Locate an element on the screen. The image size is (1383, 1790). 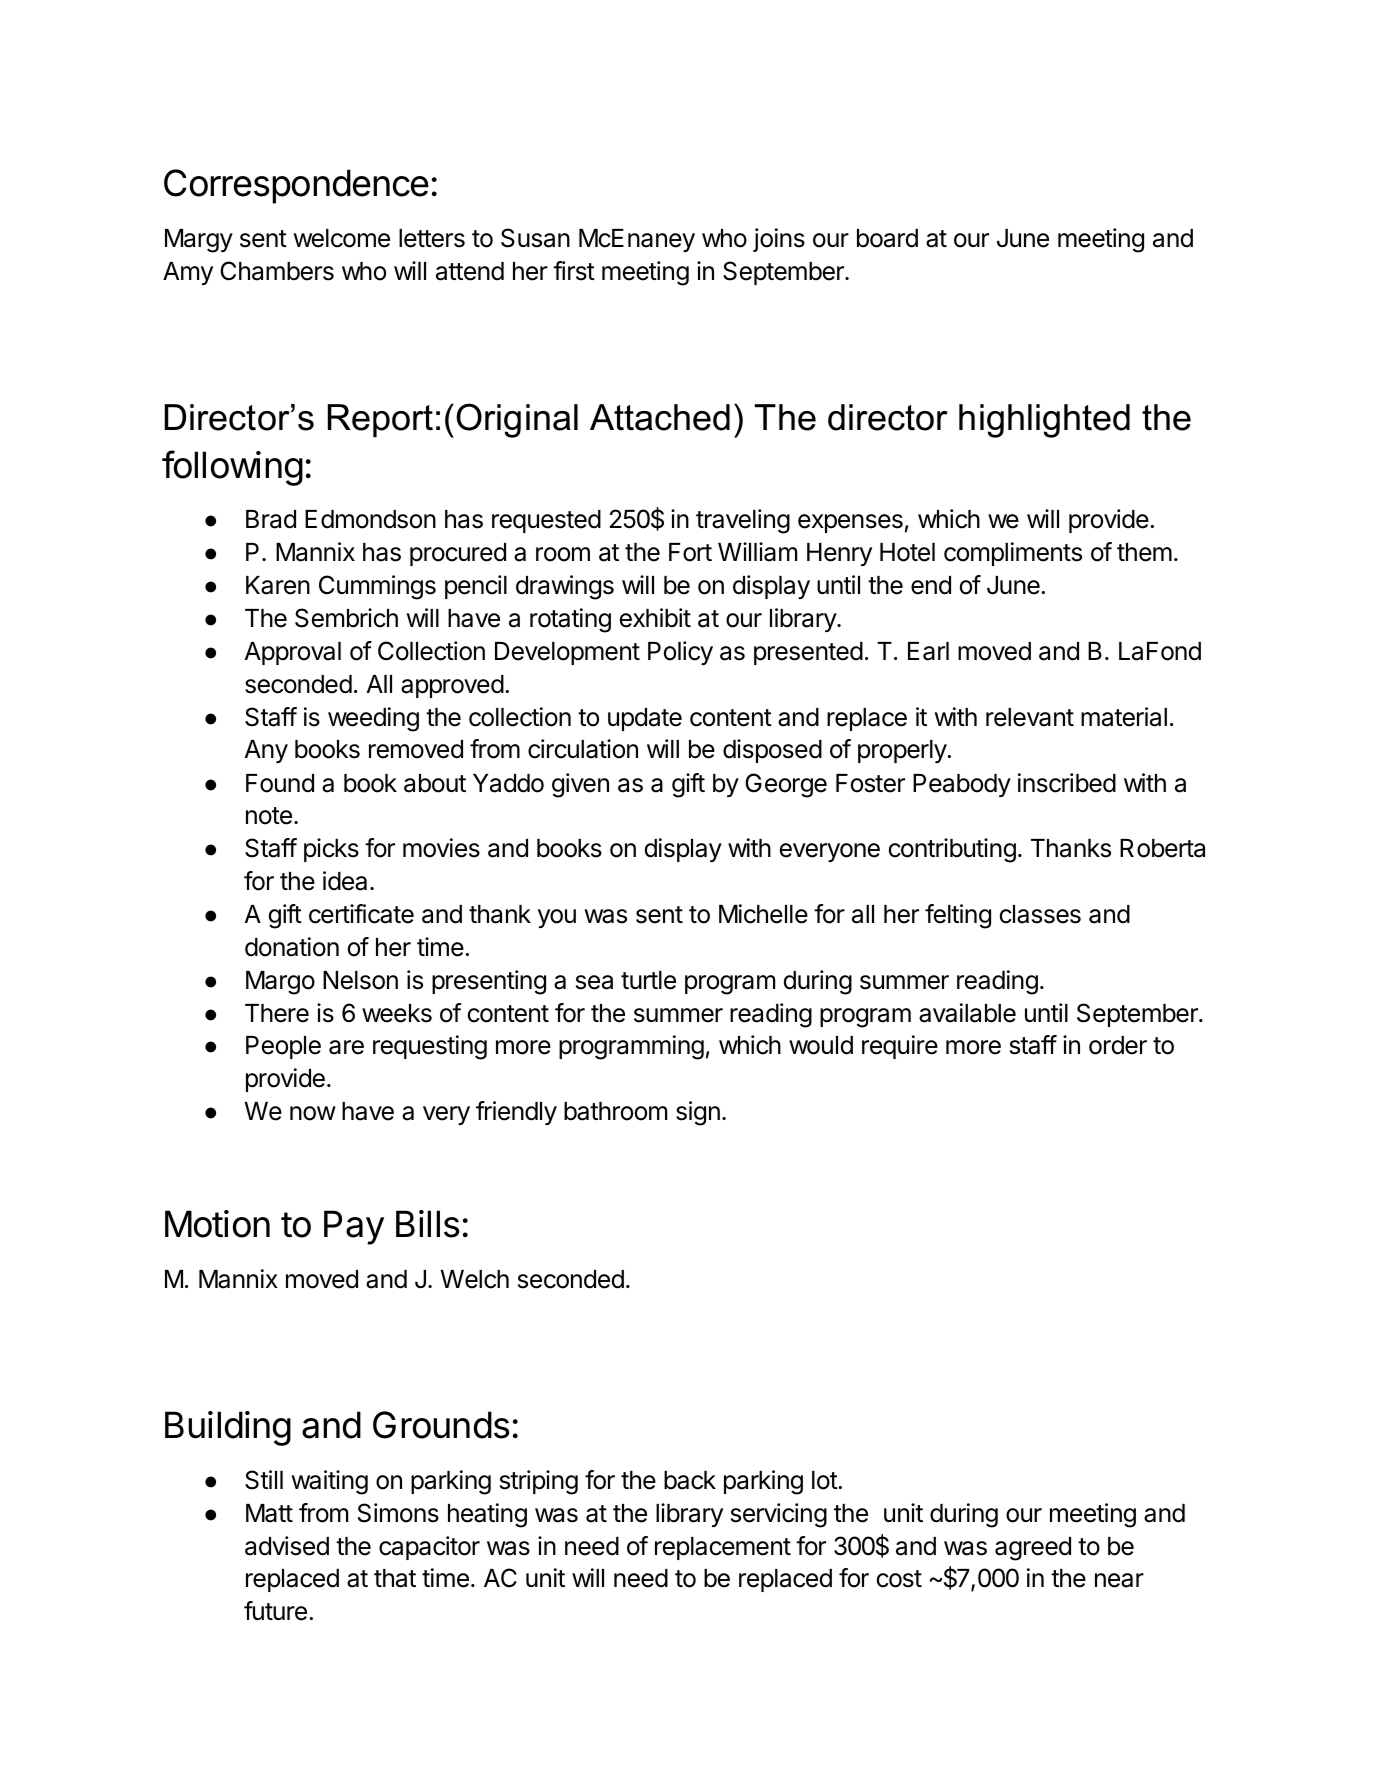
welcome is located at coordinates (342, 238).
